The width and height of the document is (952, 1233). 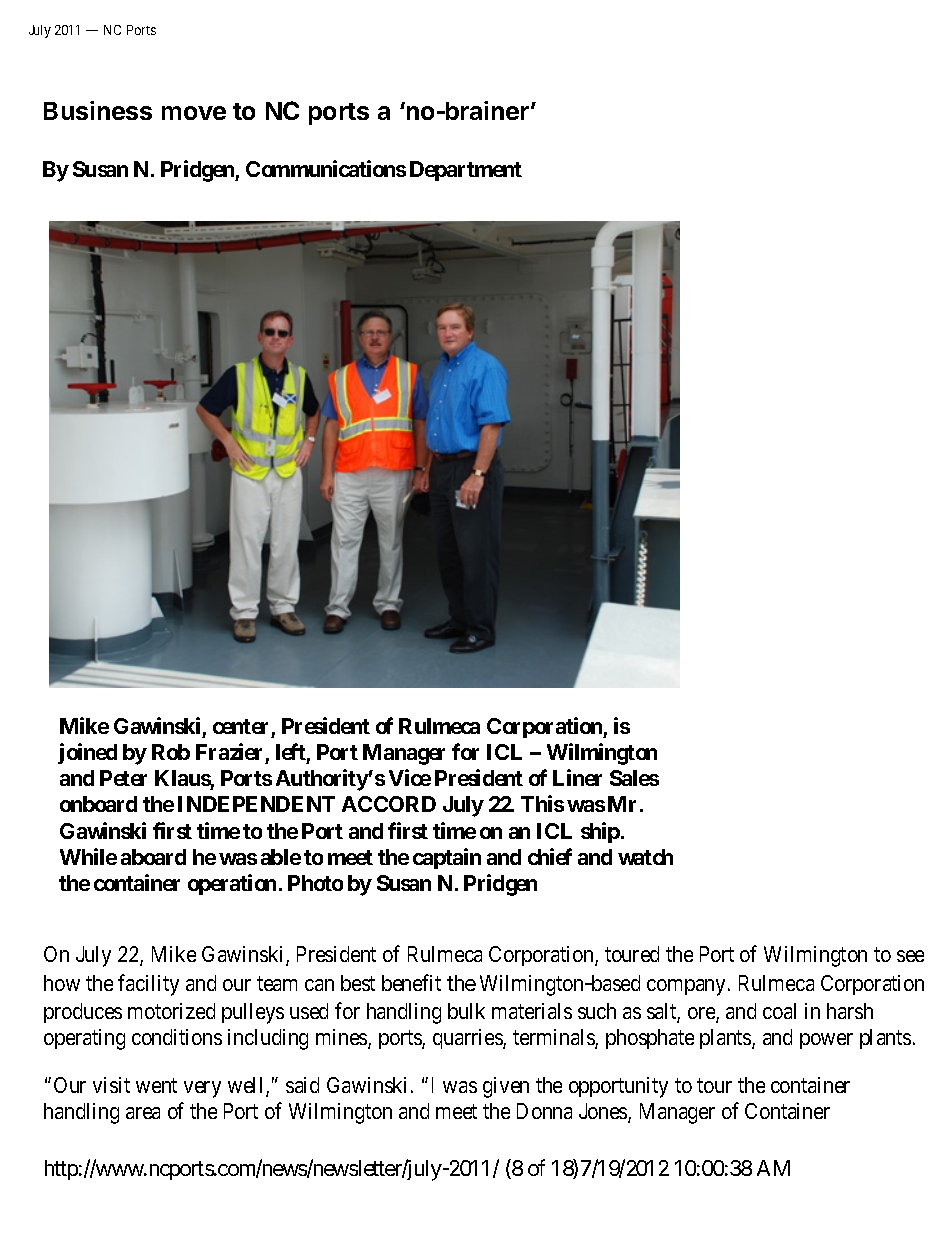 I want to click on Peter, so click(x=123, y=778).
